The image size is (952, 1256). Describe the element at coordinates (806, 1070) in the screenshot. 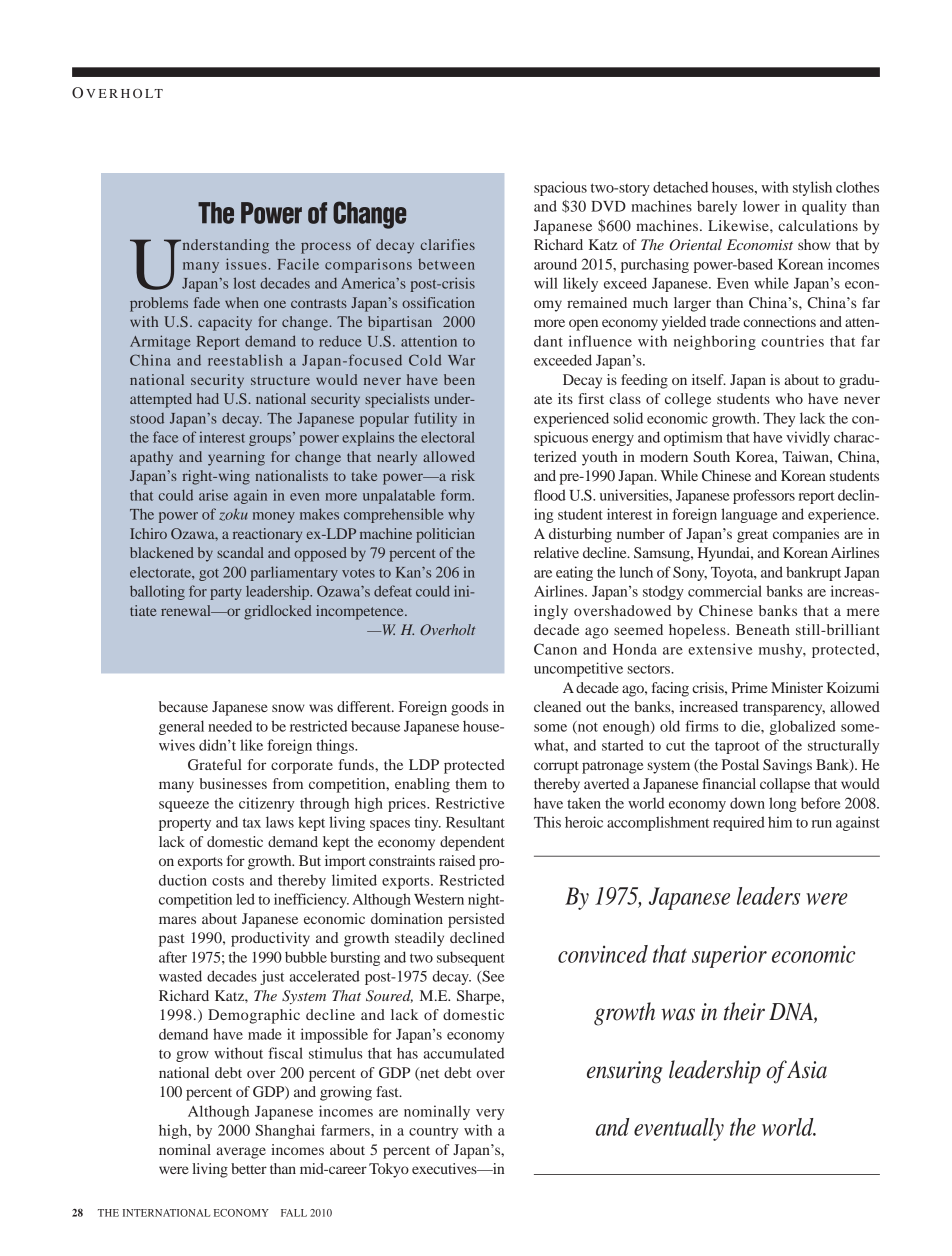

I see `Asia` at that location.
